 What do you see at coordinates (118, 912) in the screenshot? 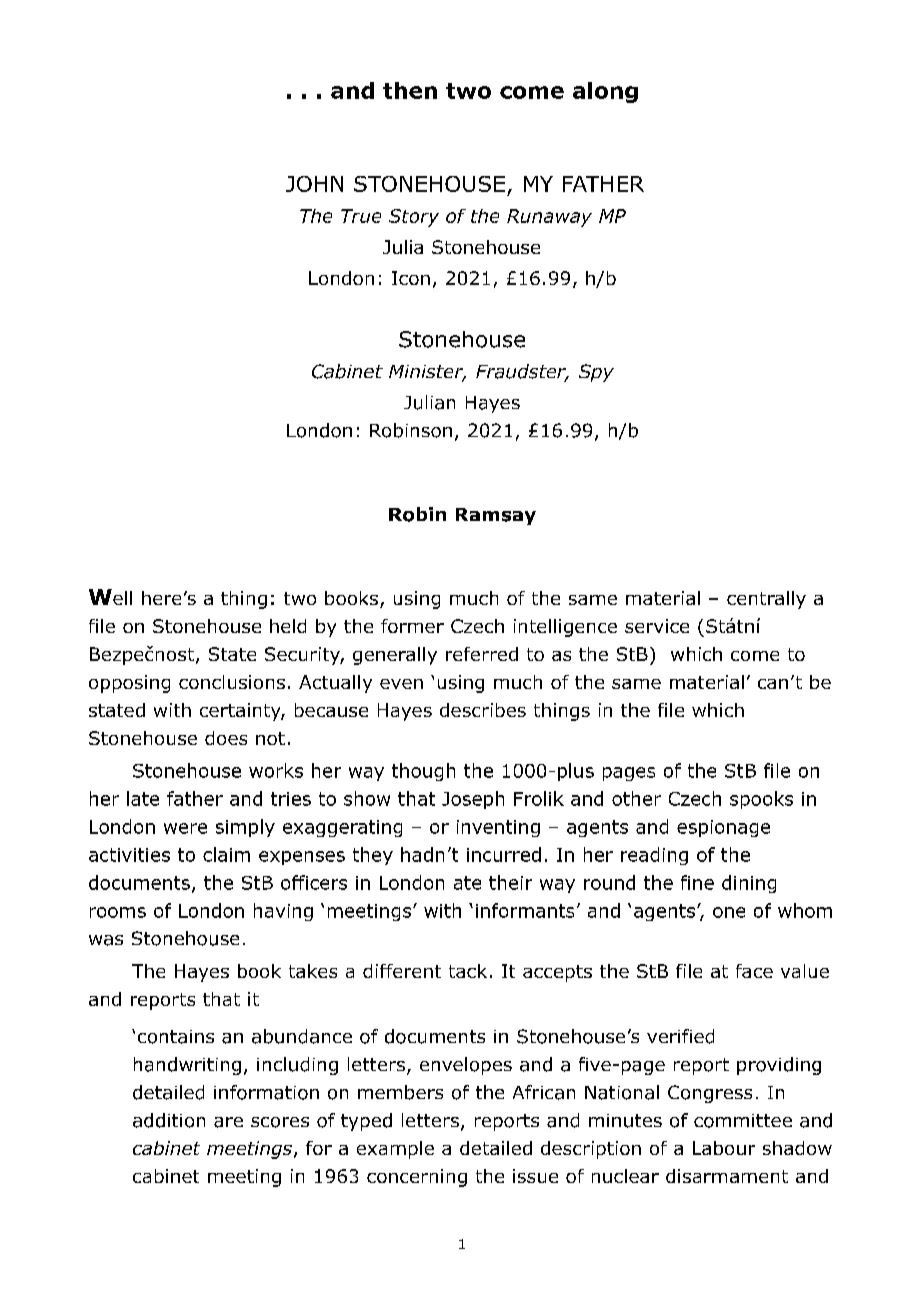
I see `rooms` at bounding box center [118, 912].
